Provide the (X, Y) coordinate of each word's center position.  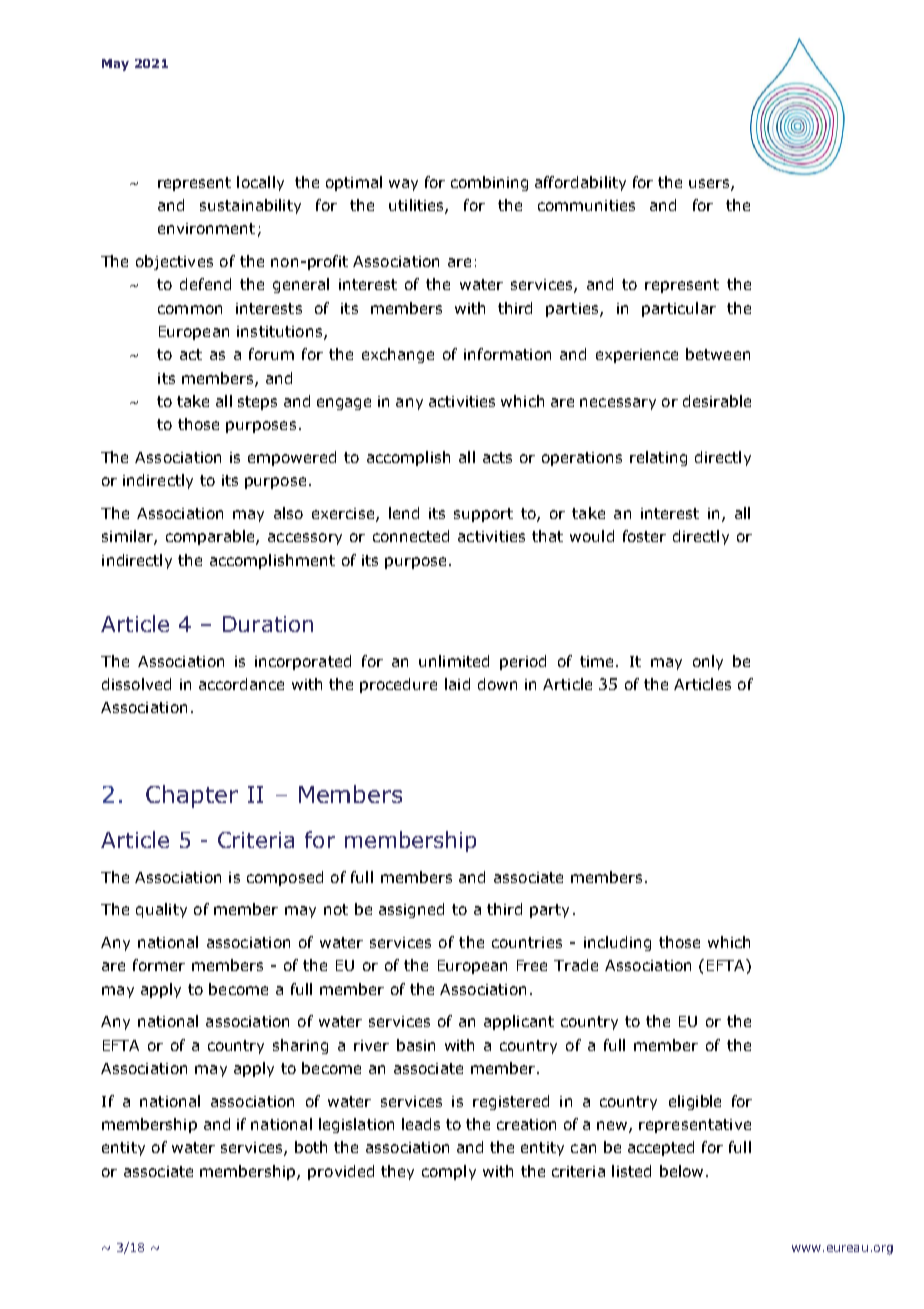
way (403, 185)
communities (586, 205)
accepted (661, 1148)
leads (421, 1124)
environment (206, 228)
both (311, 1147)
